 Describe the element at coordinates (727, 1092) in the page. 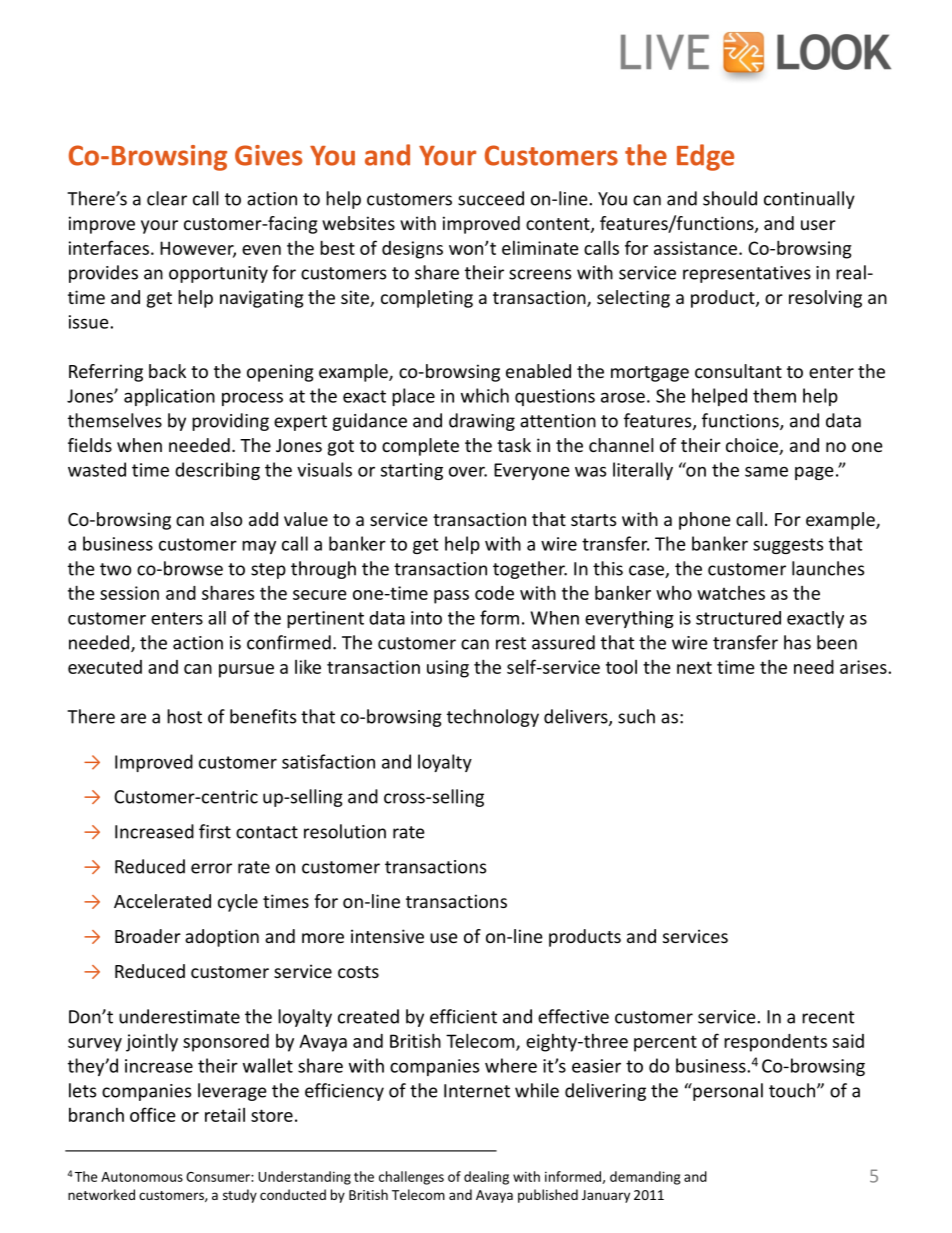

I see `personal` at that location.
